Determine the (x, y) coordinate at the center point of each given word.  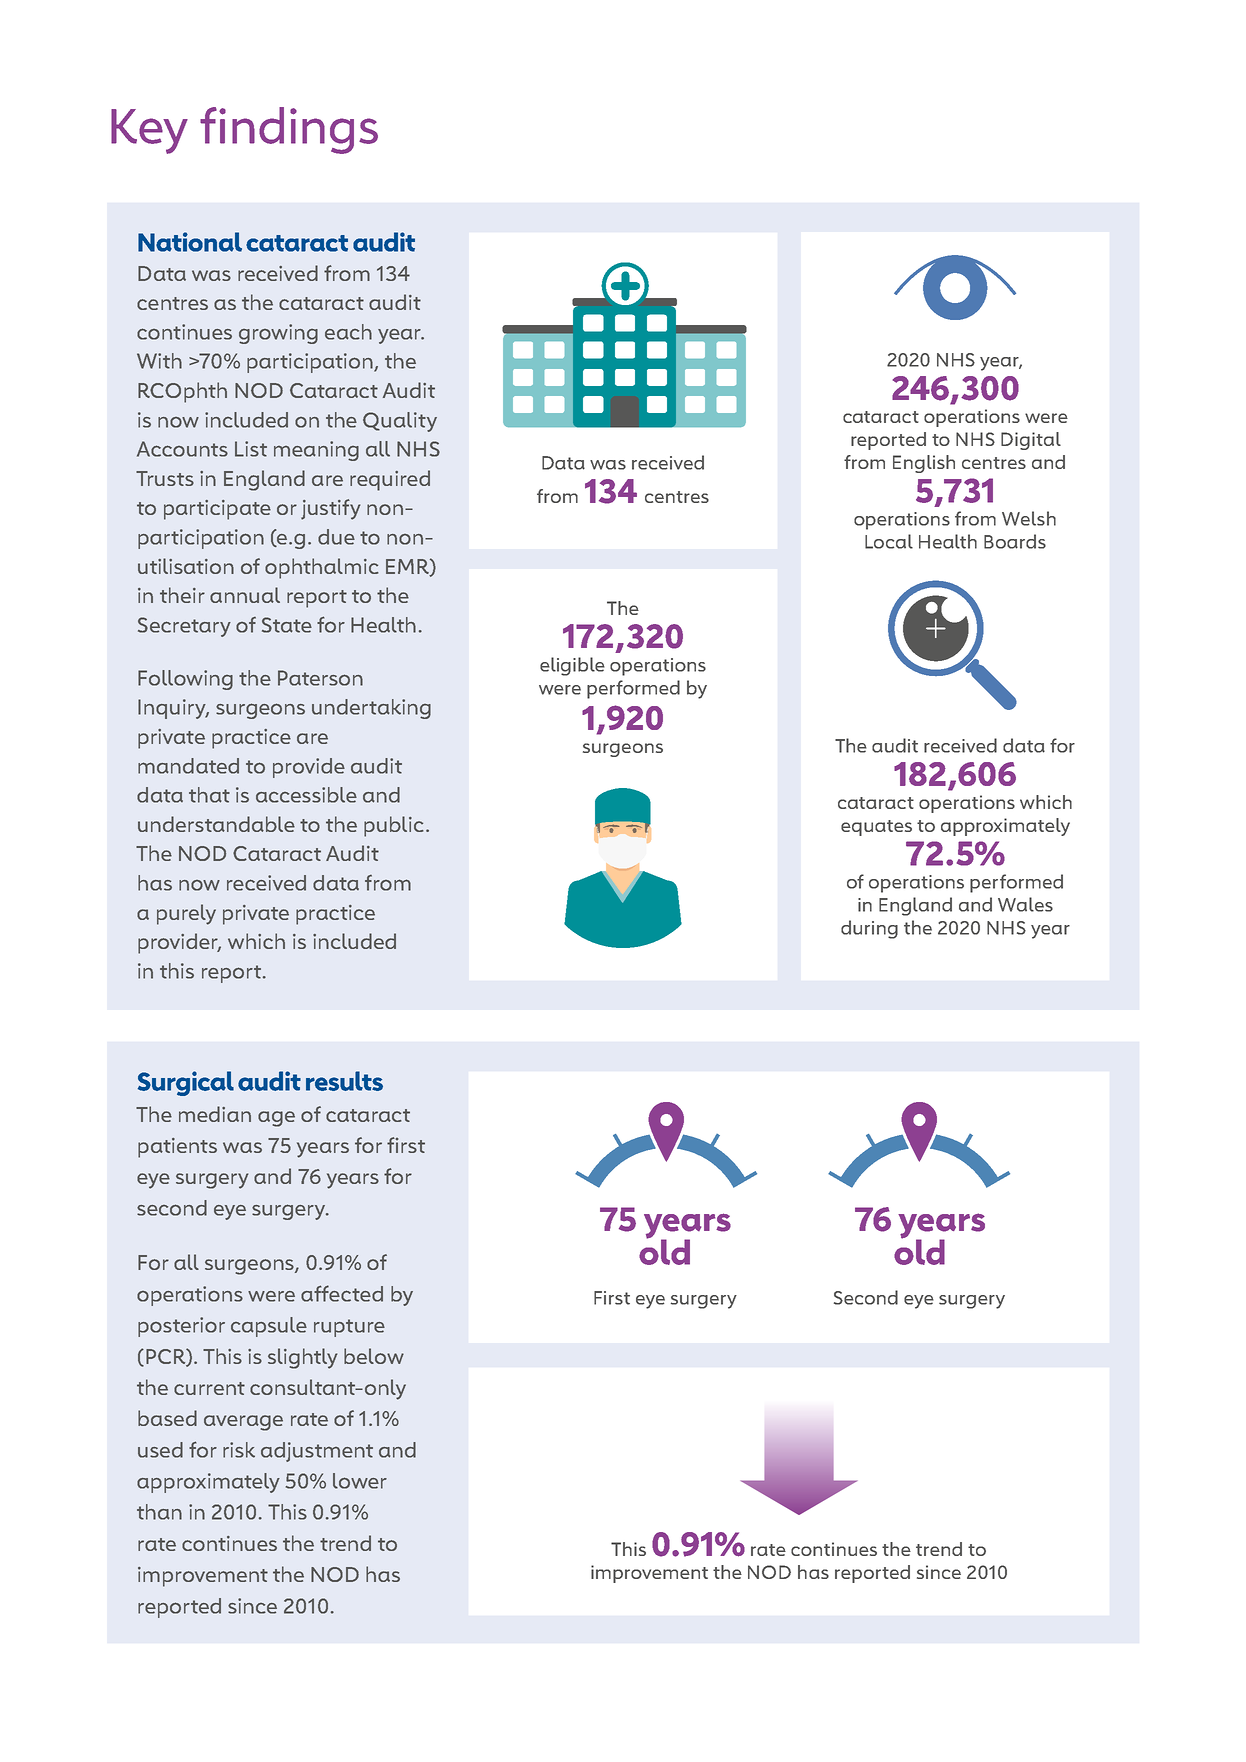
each (348, 332)
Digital (1031, 441)
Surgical (186, 1083)
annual (245, 595)
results (344, 1081)
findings (289, 130)
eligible (572, 666)
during (869, 929)
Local (889, 541)
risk (239, 1450)
